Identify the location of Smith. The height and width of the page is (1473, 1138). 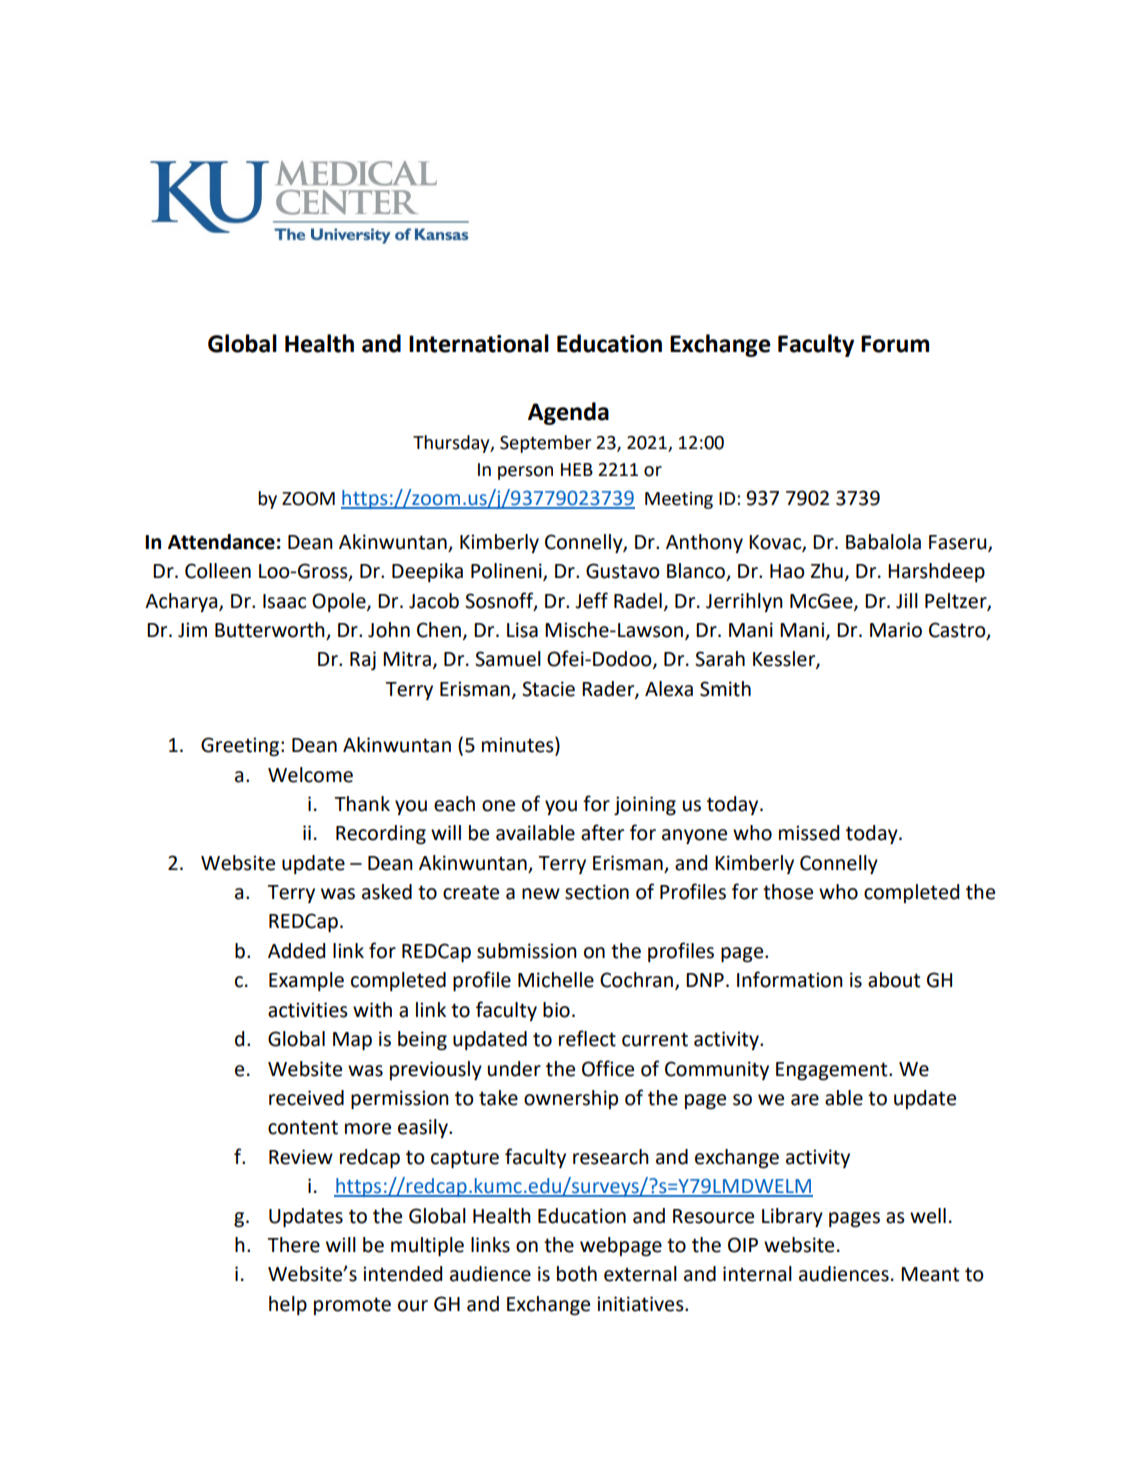
(725, 689).
